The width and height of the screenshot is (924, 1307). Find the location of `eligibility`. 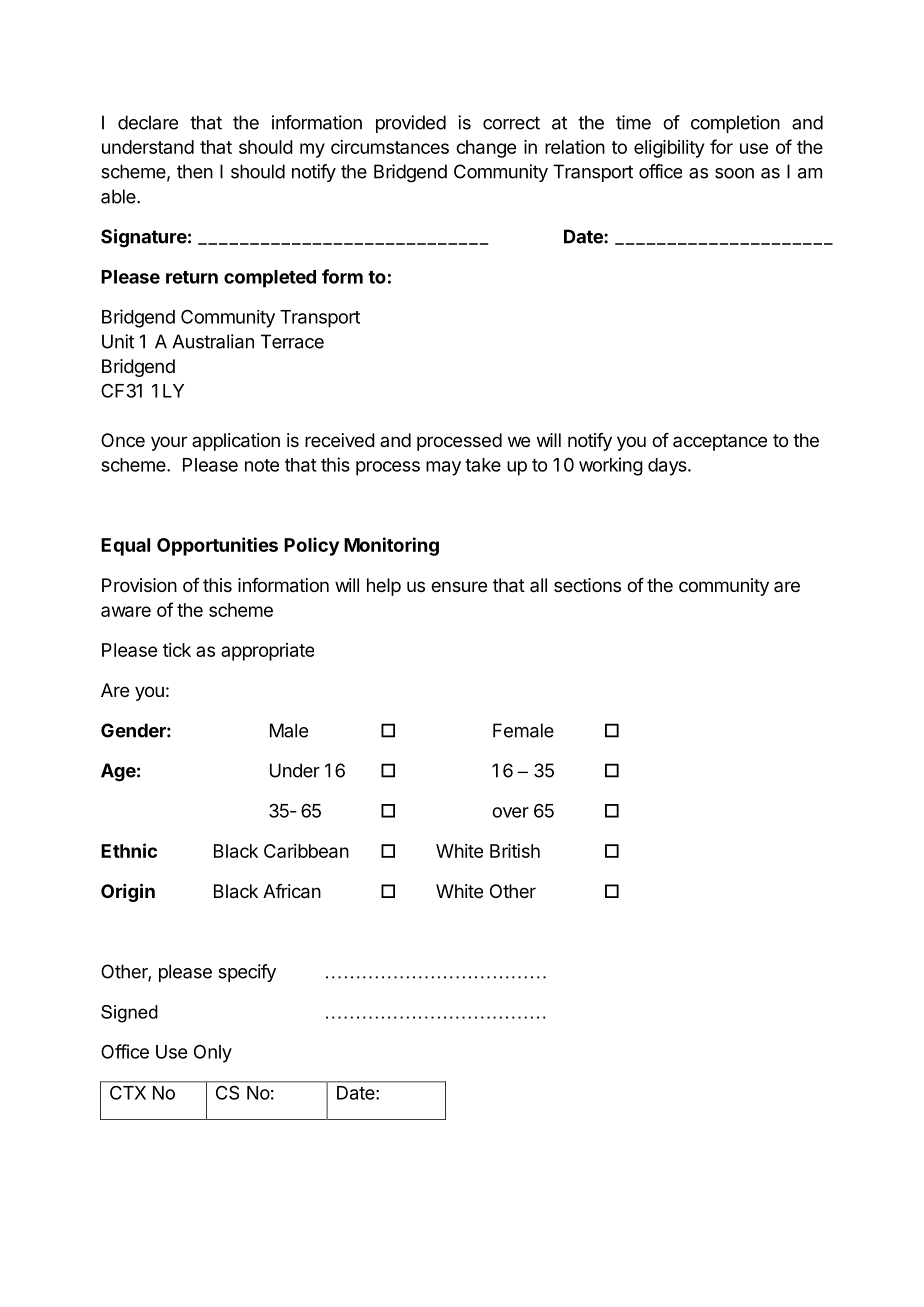

eligibility is located at coordinates (669, 149).
